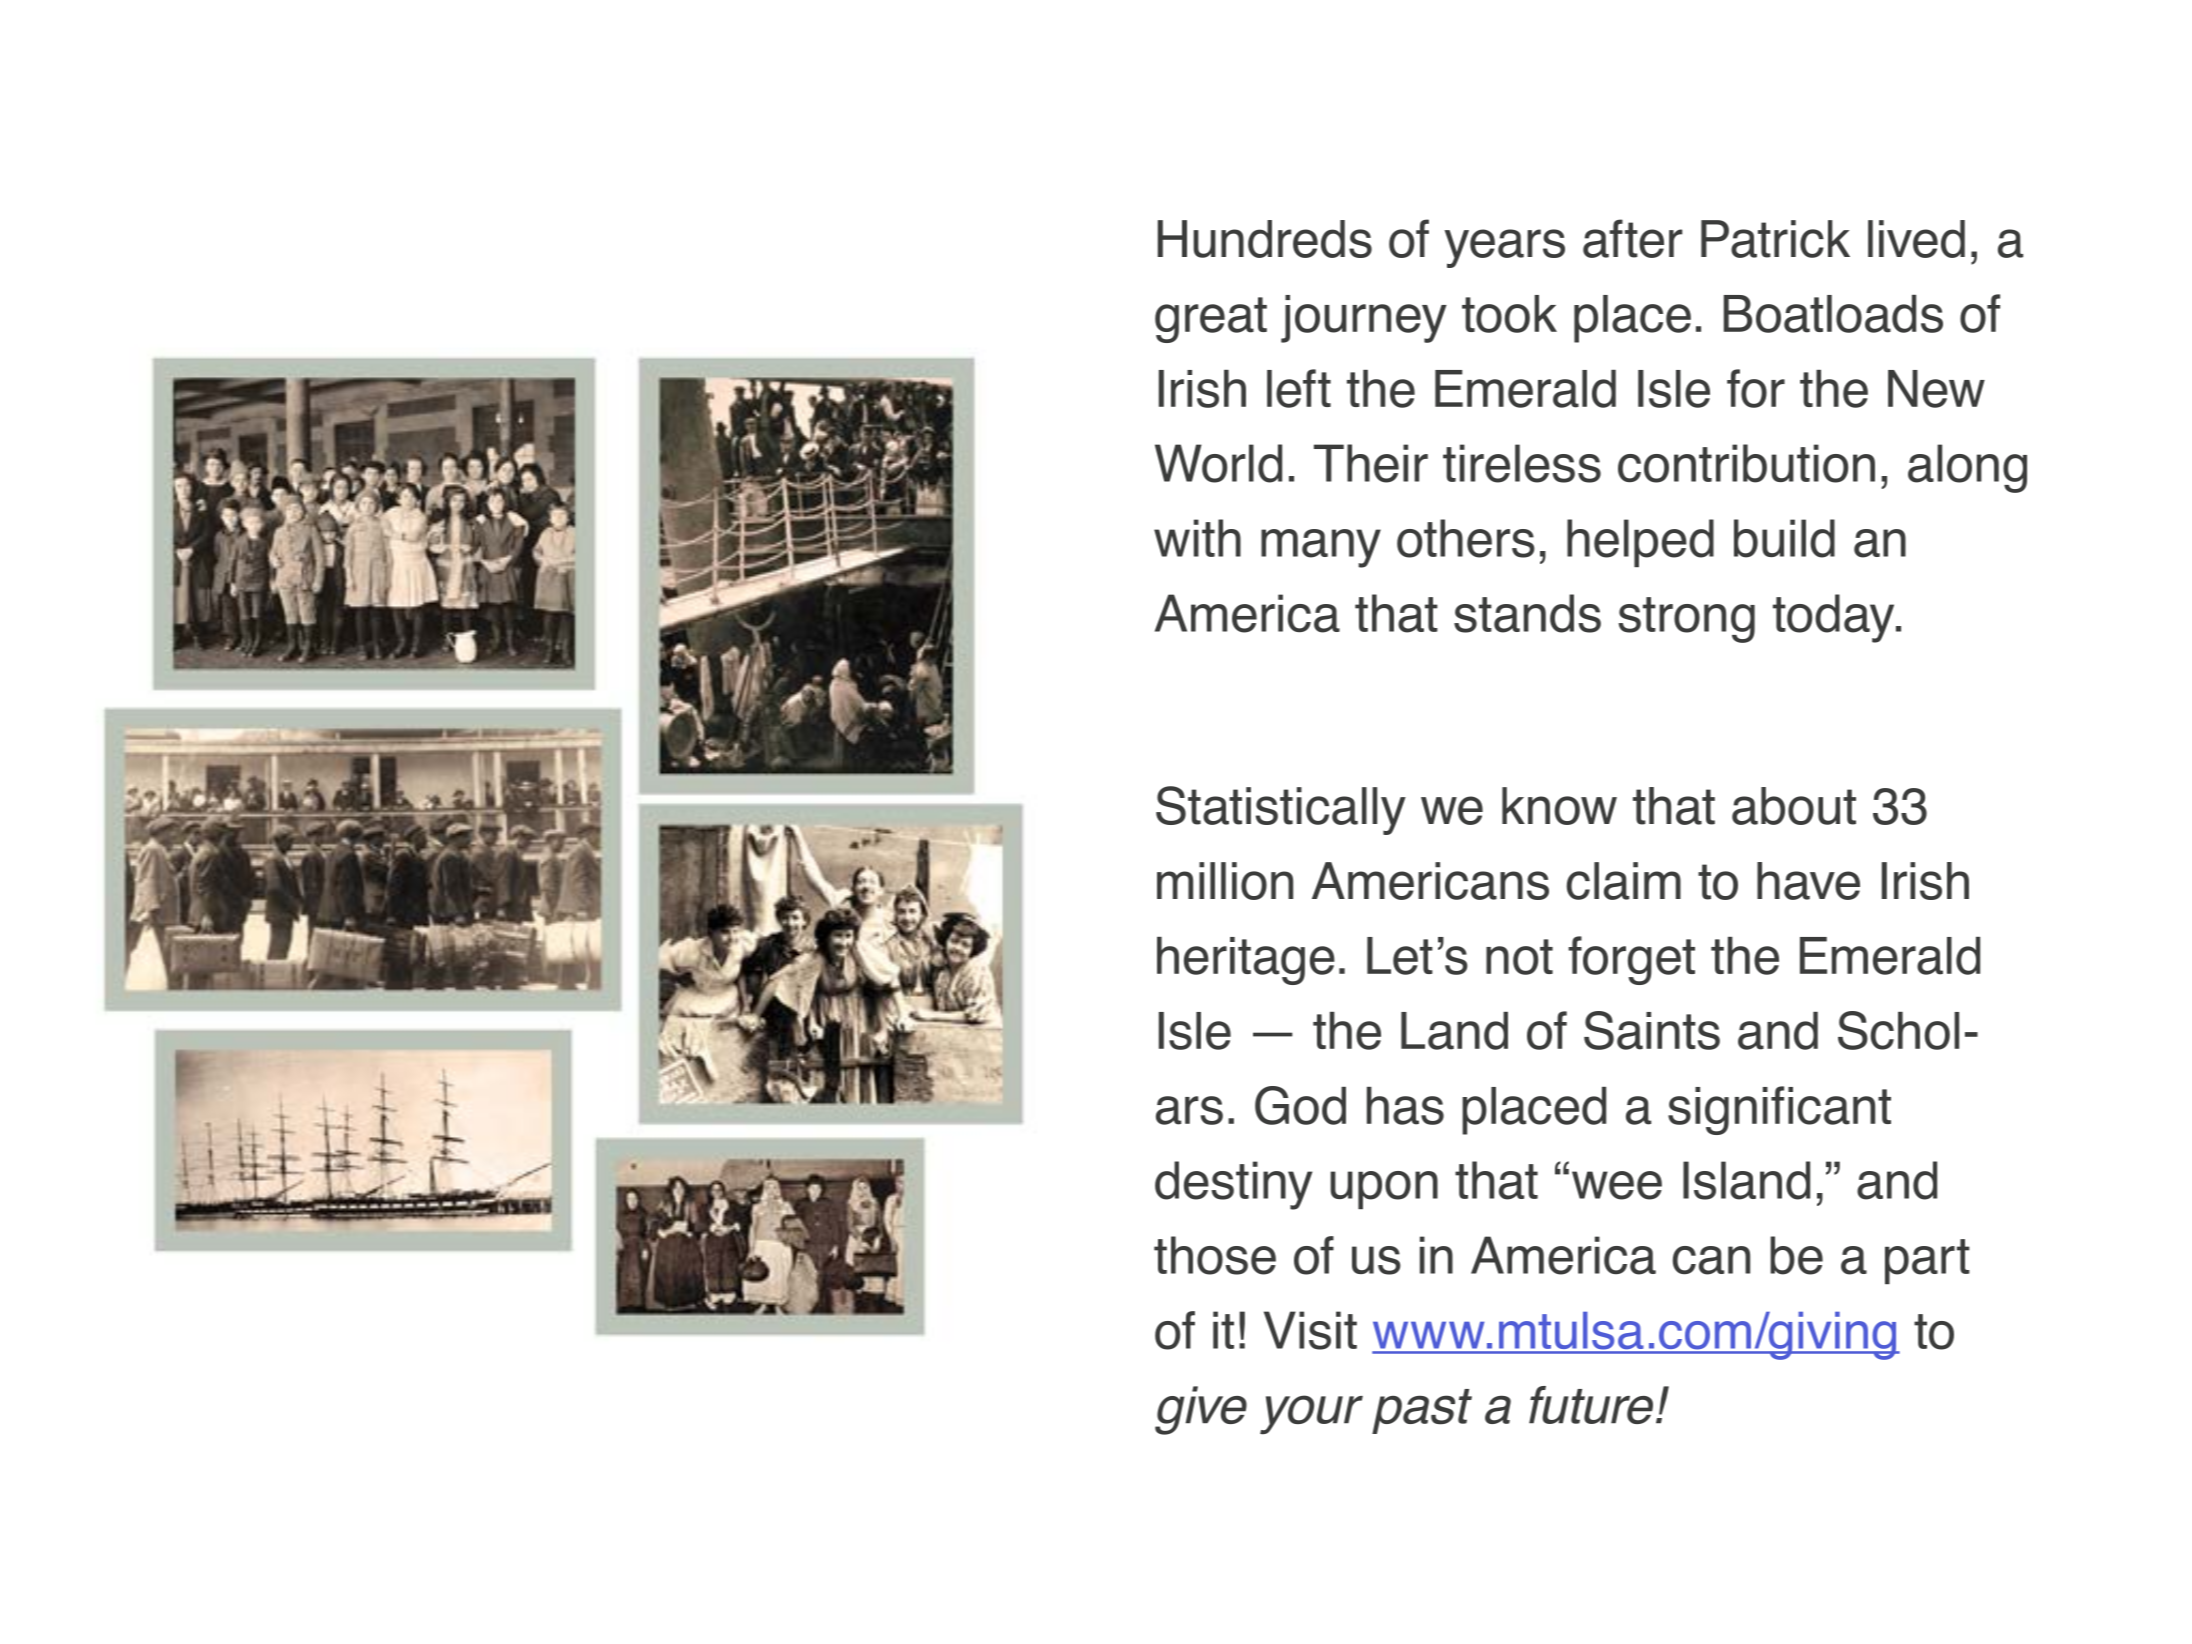  I want to click on significant, so click(1779, 1110).
